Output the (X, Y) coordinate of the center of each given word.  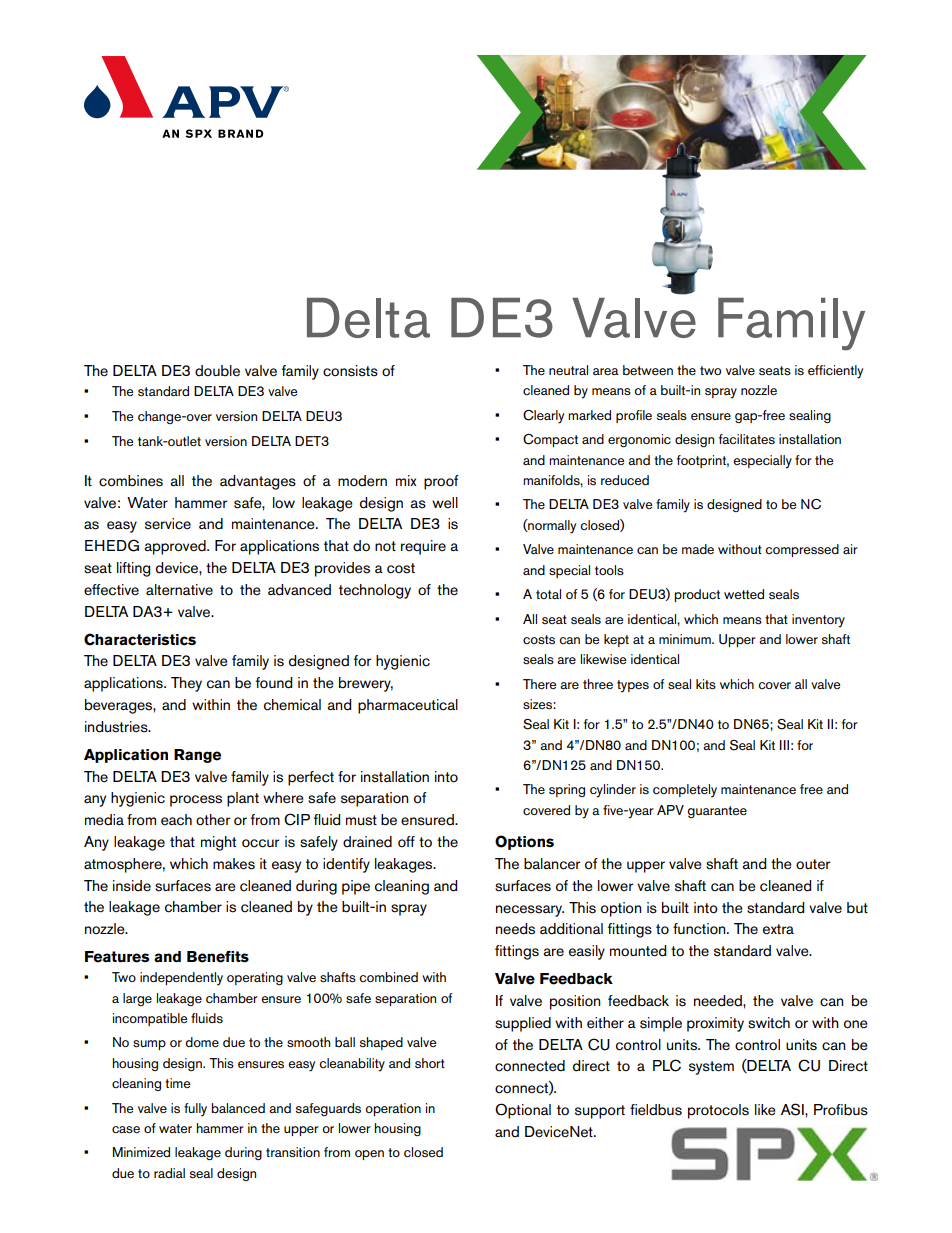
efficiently (835, 372)
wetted (744, 594)
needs (515, 929)
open (369, 1155)
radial (169, 1173)
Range (197, 756)
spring (567, 790)
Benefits (218, 957)
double (217, 371)
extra (778, 929)
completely (685, 791)
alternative (179, 590)
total (548, 594)
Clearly (543, 417)
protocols (718, 1111)
